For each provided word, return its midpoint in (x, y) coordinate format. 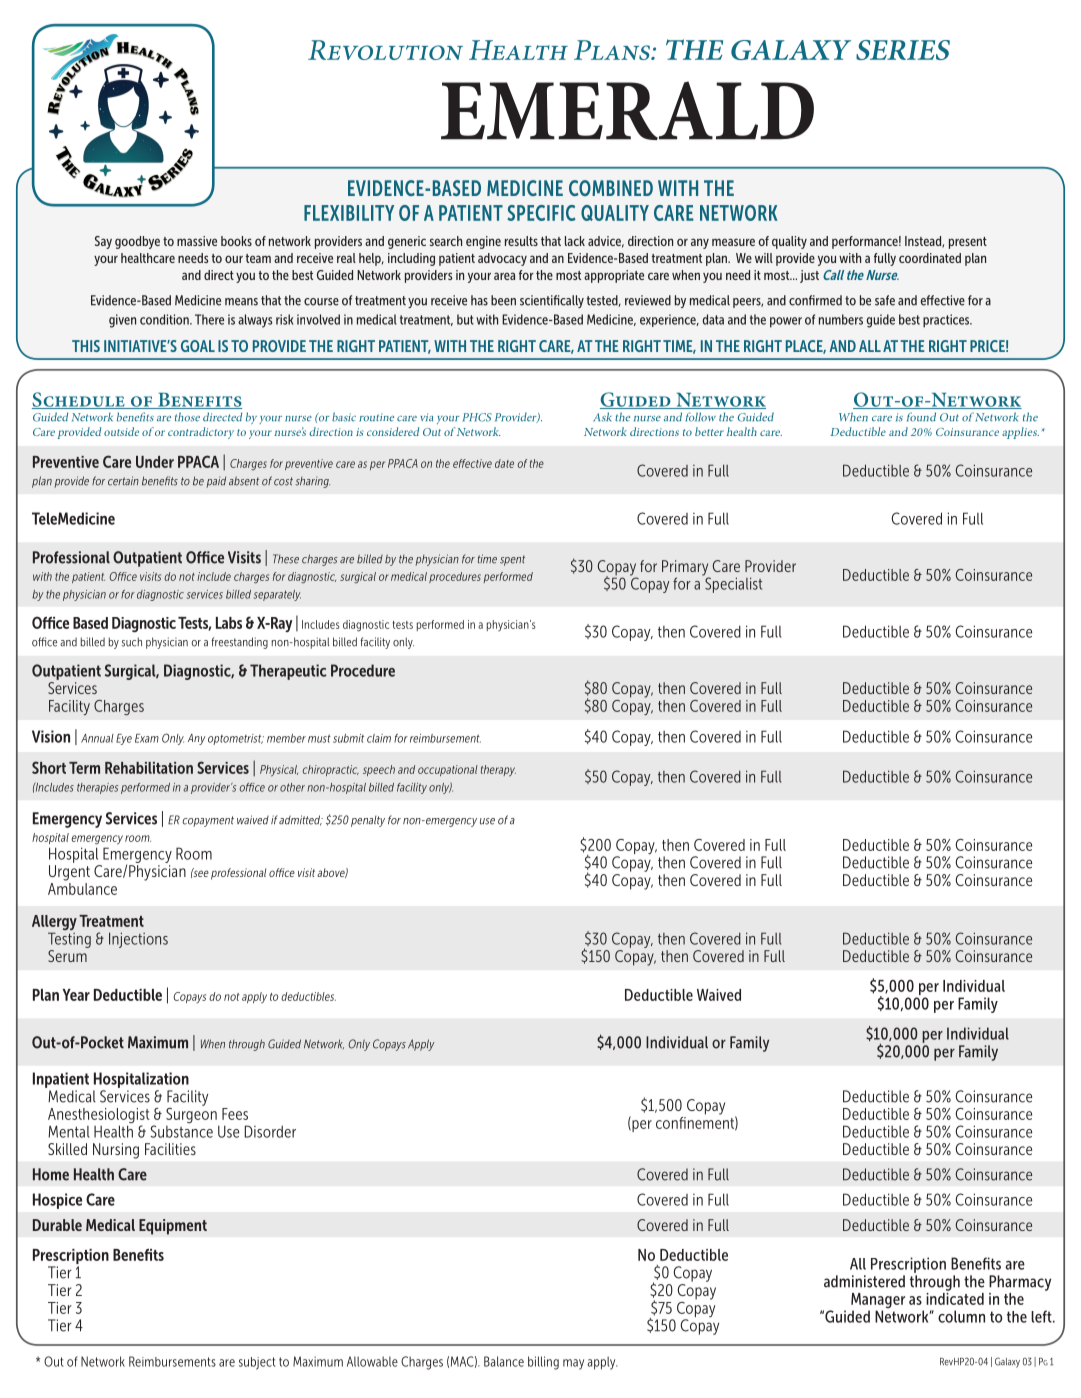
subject (257, 1363)
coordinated (930, 258)
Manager (878, 1302)
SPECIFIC (541, 213)
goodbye (137, 242)
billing (543, 1363)
